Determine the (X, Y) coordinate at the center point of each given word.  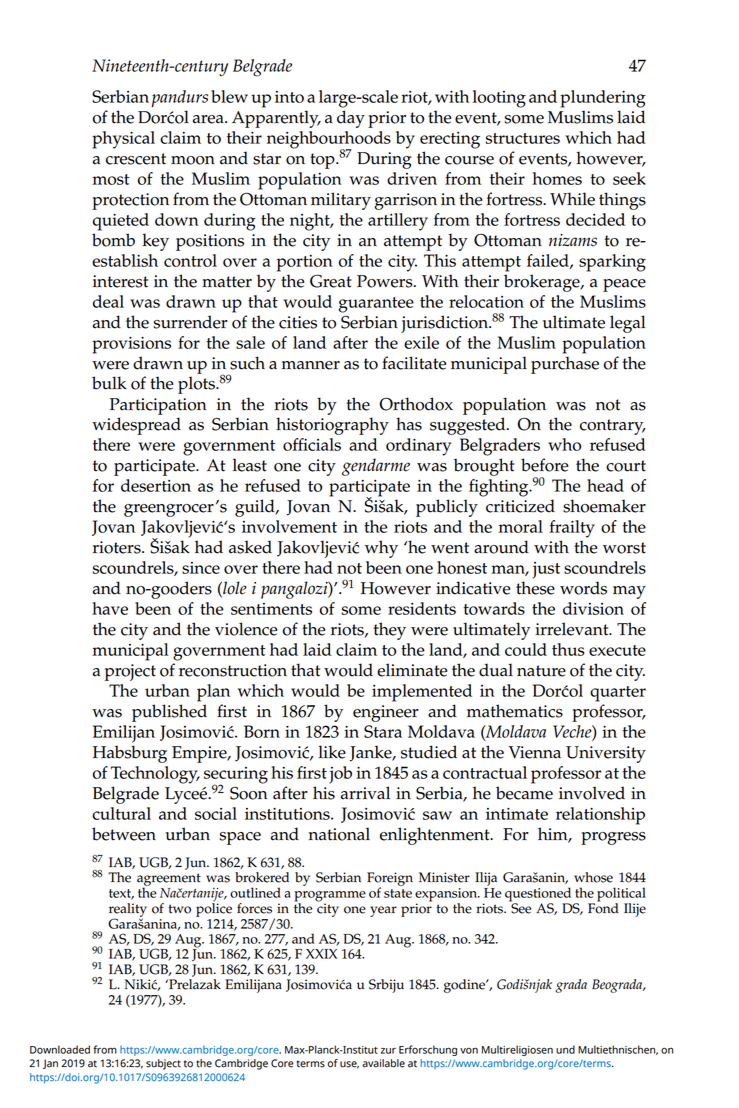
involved (592, 793)
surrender (191, 322)
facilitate (414, 363)
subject (163, 1064)
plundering (603, 99)
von (469, 1050)
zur (388, 1051)
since (201, 568)
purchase (565, 365)
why (381, 549)
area (209, 119)
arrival (365, 793)
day (351, 119)
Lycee (187, 795)
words (583, 588)
